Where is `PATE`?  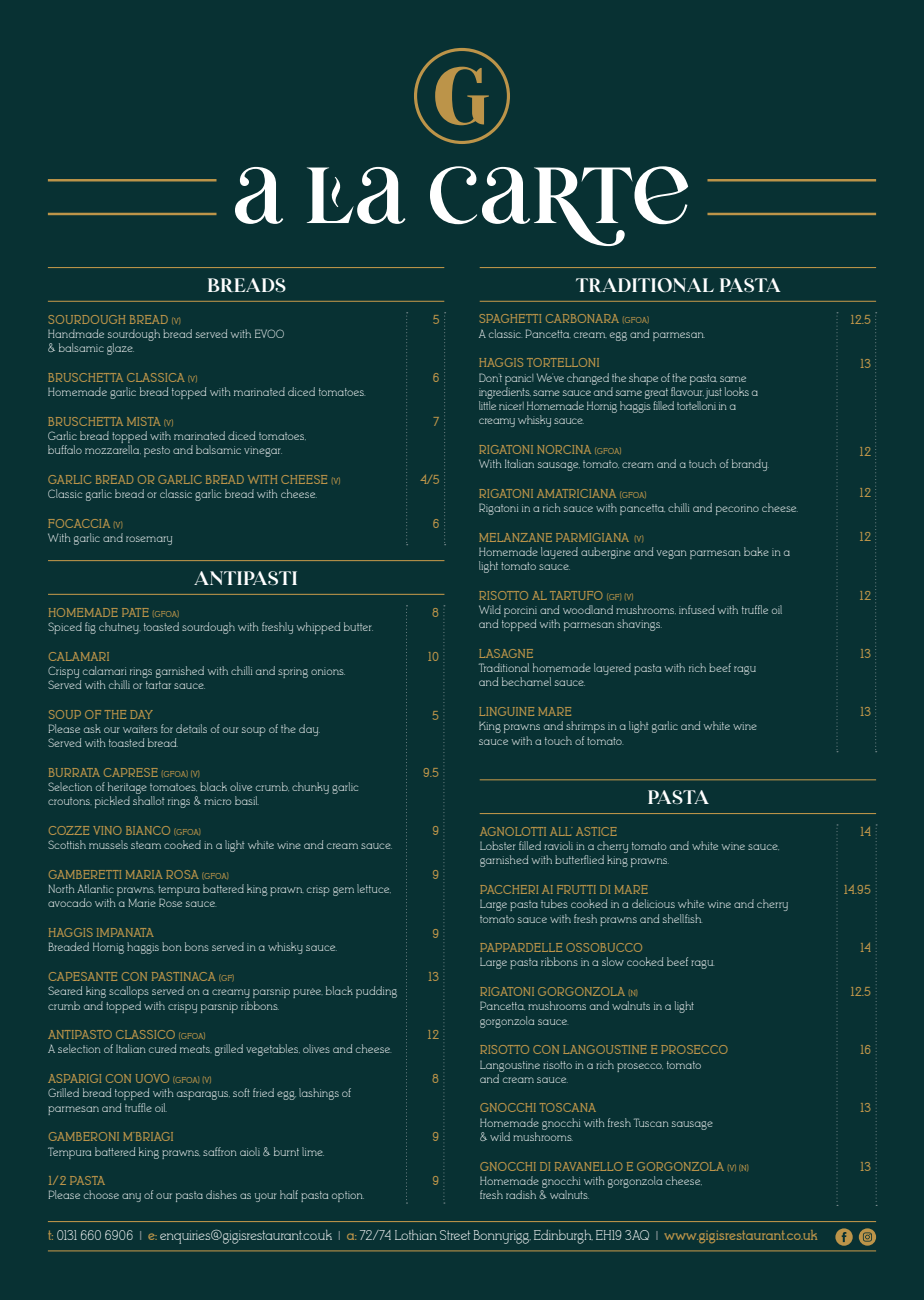 PATE is located at coordinates (135, 612).
